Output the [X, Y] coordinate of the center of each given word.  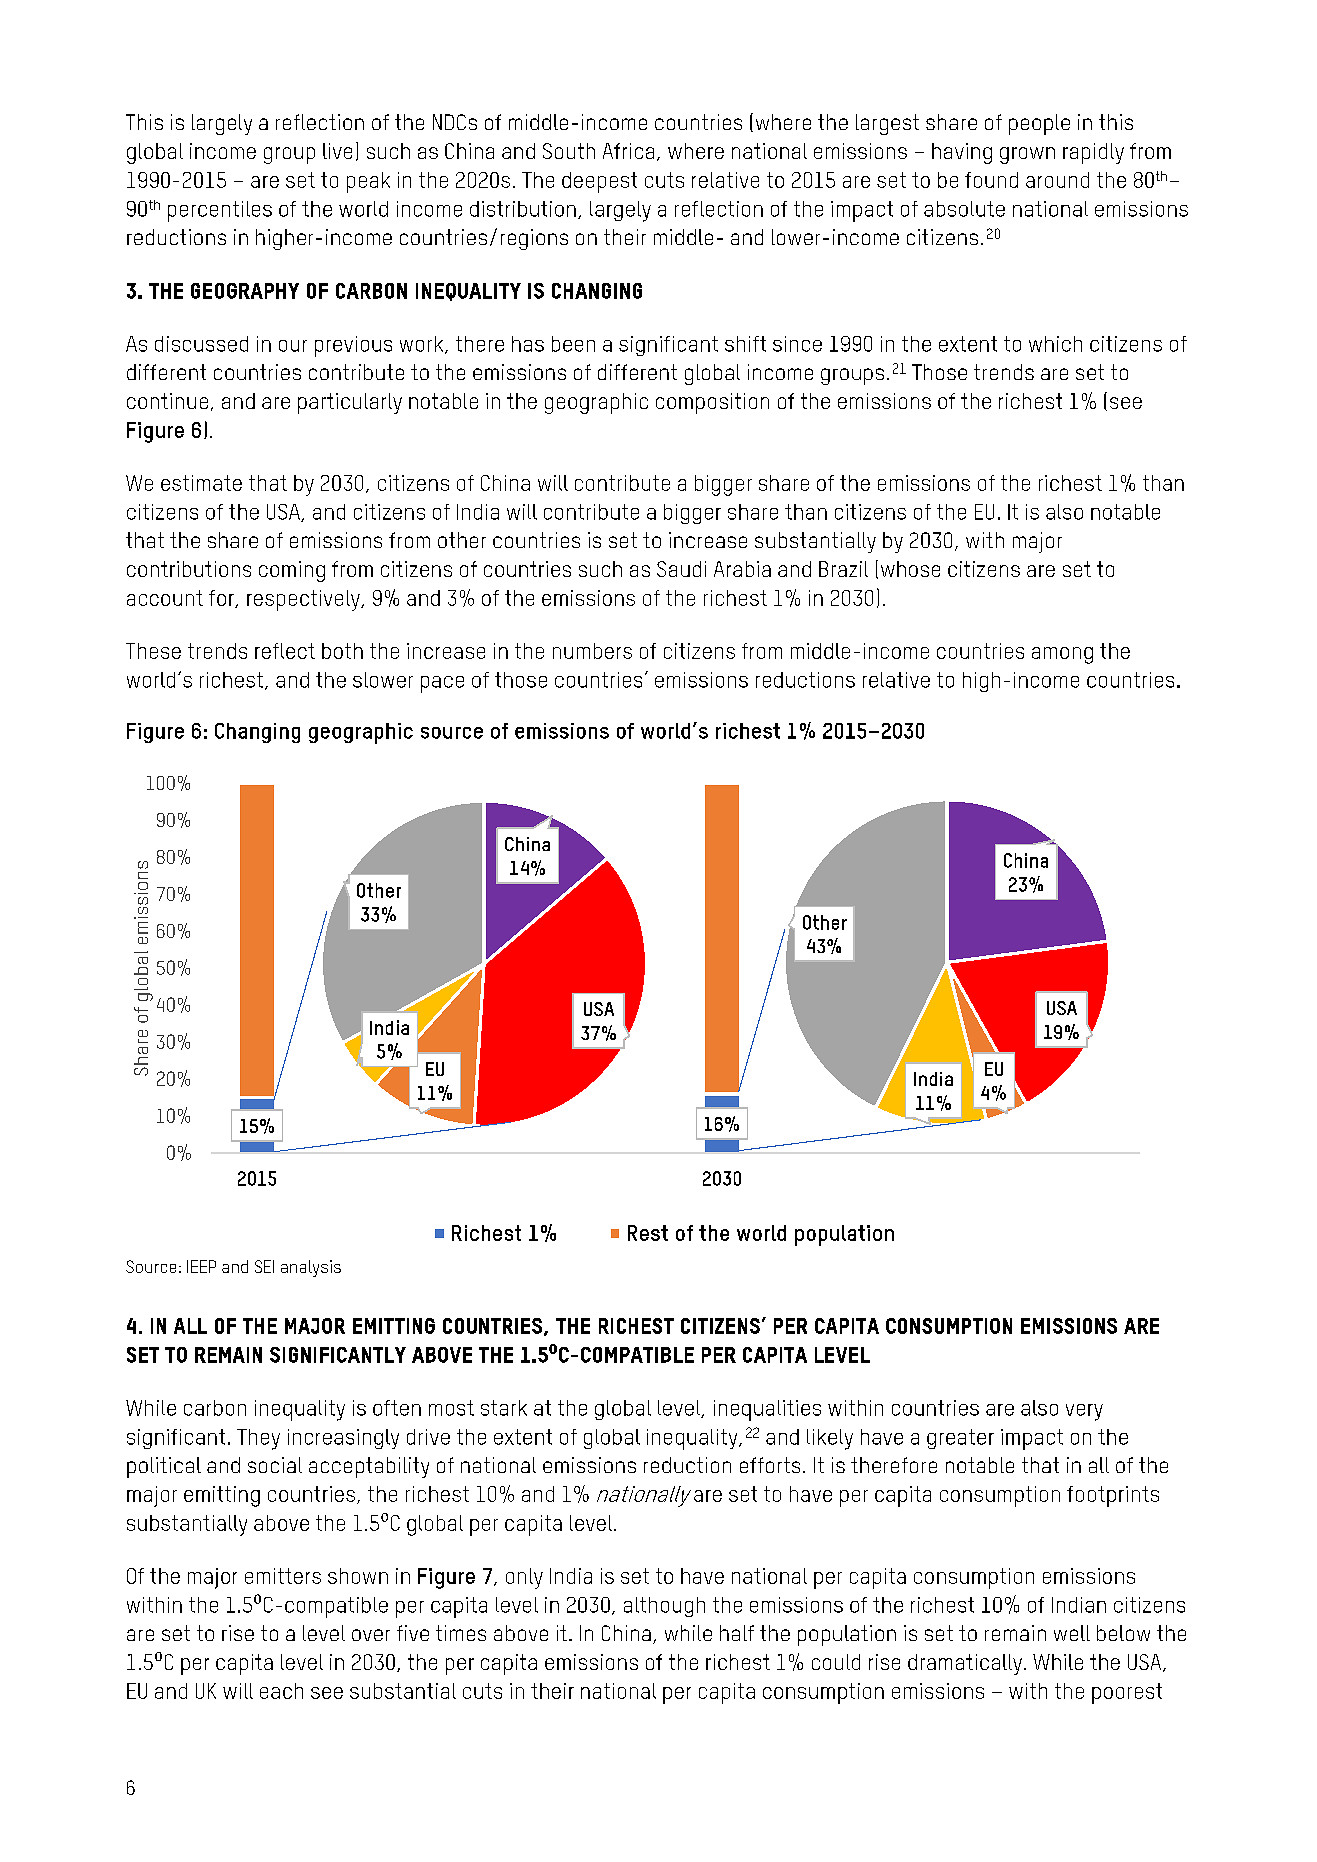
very [1084, 1412]
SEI [264, 1266]
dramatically [965, 1664]
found [991, 180]
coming [292, 571]
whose [910, 569]
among [1062, 655]
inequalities [767, 1410]
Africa [628, 151]
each [281, 1691]
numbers [592, 651]
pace [442, 684]
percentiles [220, 211]
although [664, 1607]
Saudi [681, 569]
